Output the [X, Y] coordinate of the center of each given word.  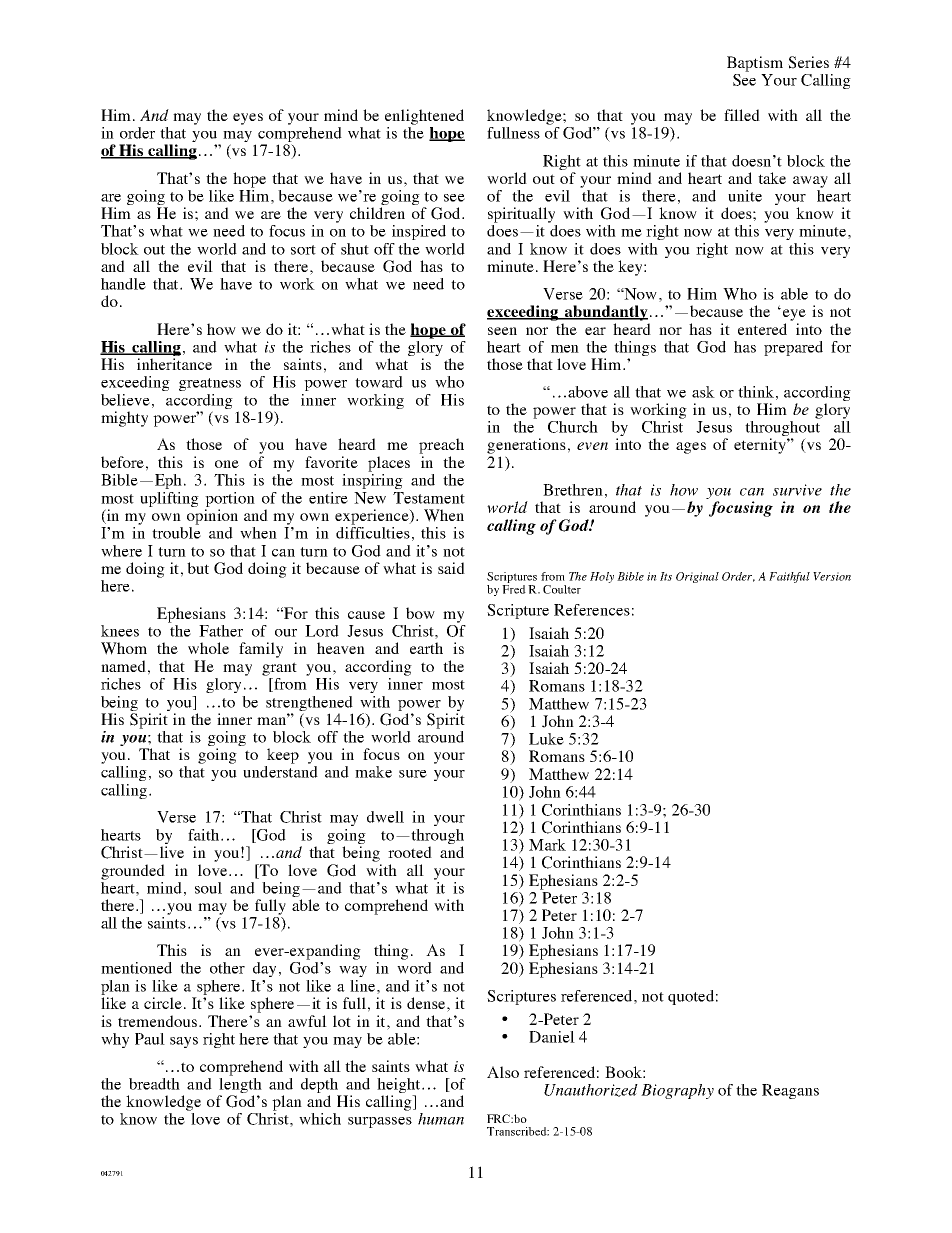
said [451, 568]
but [198, 568]
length [240, 1087]
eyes [248, 119]
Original [697, 577]
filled [742, 115]
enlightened [424, 117]
